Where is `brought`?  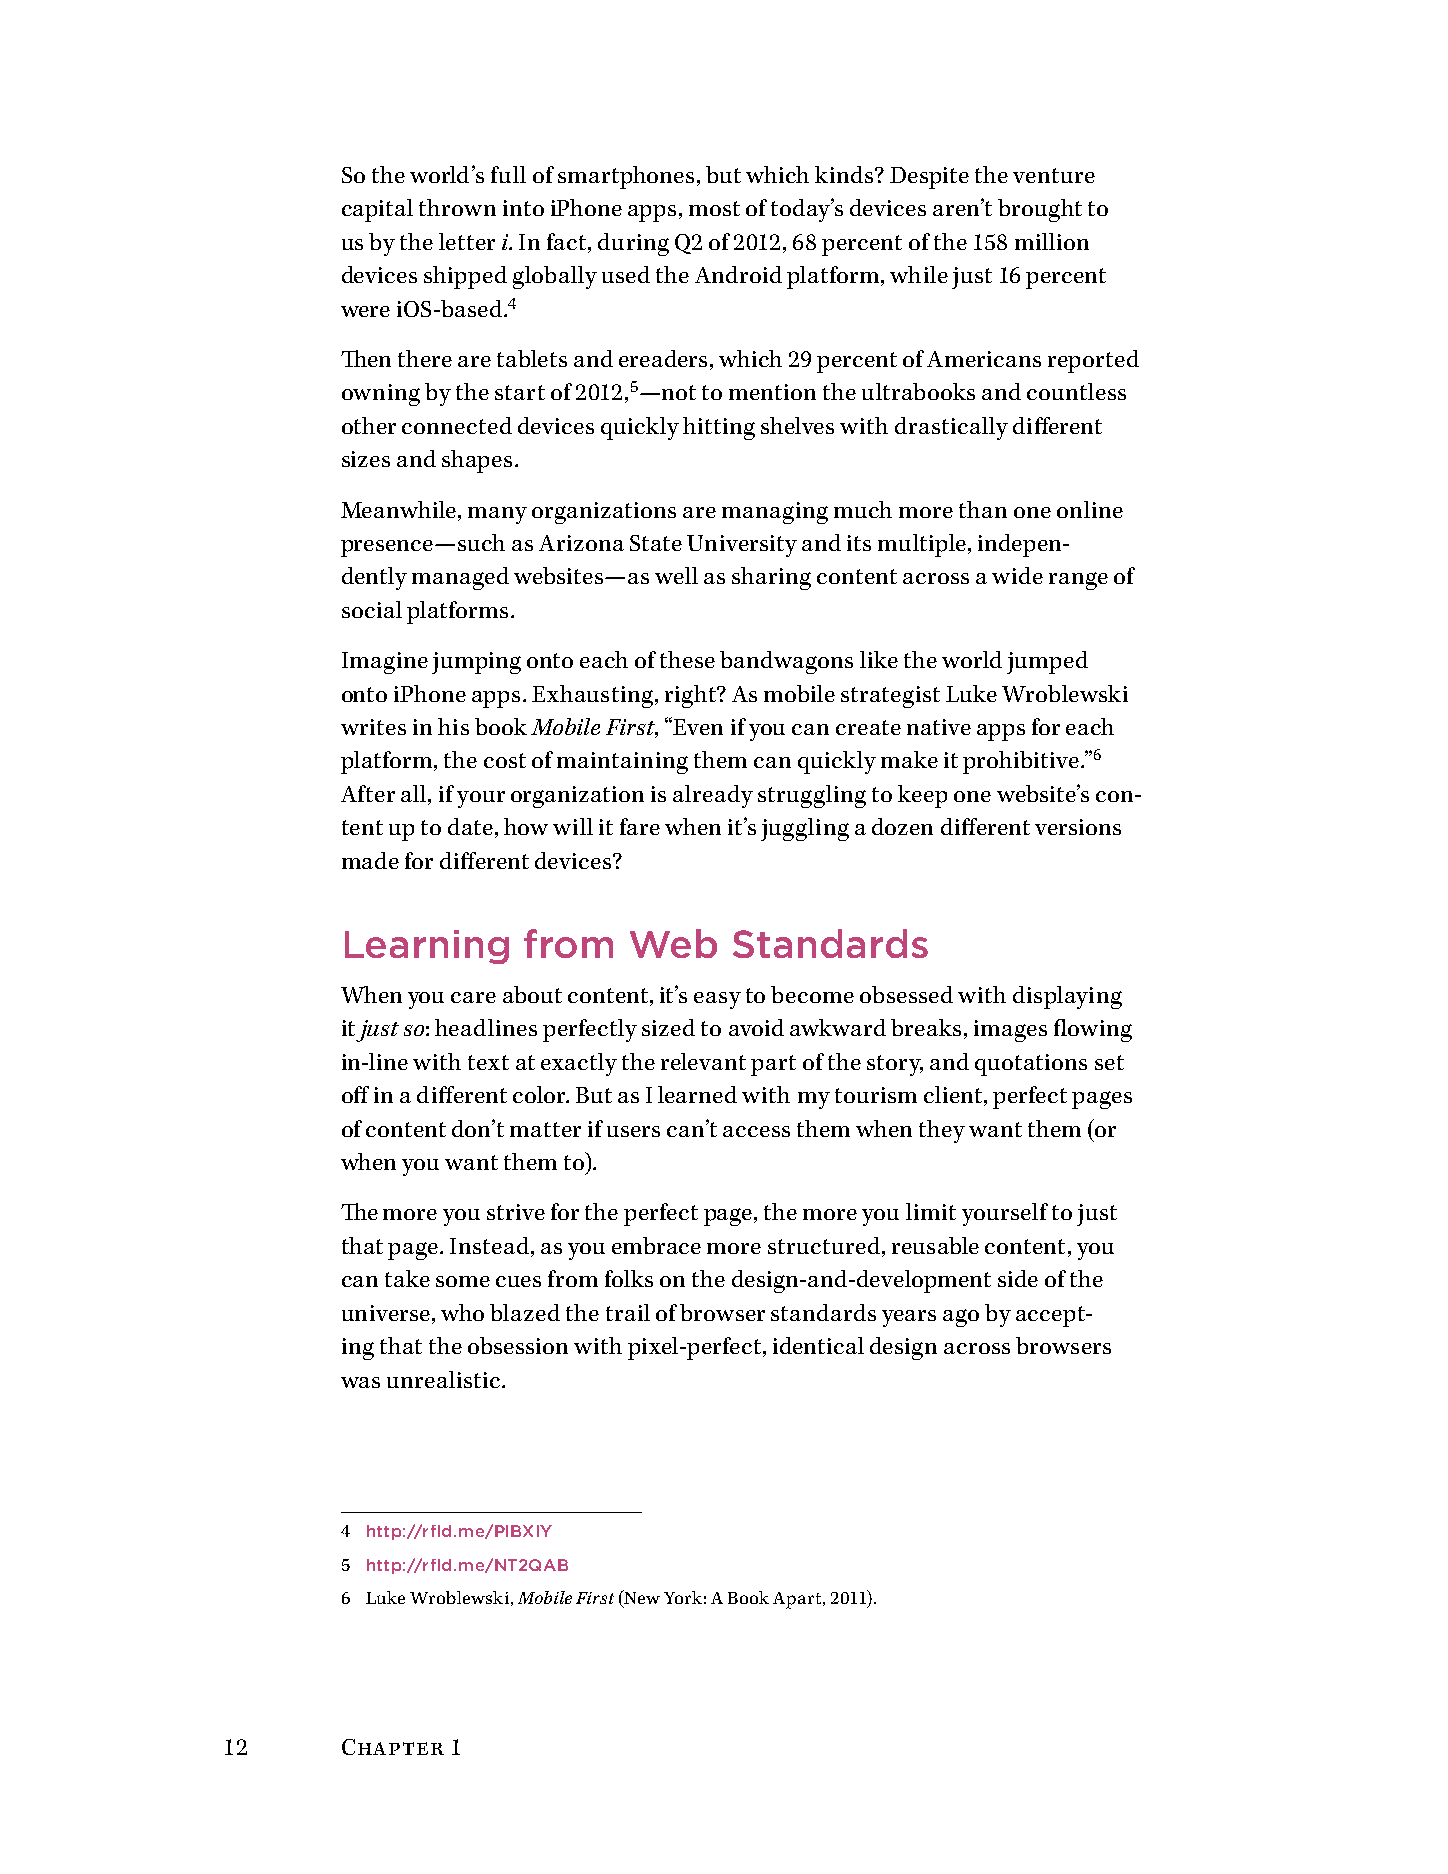
brought is located at coordinates (1040, 210).
